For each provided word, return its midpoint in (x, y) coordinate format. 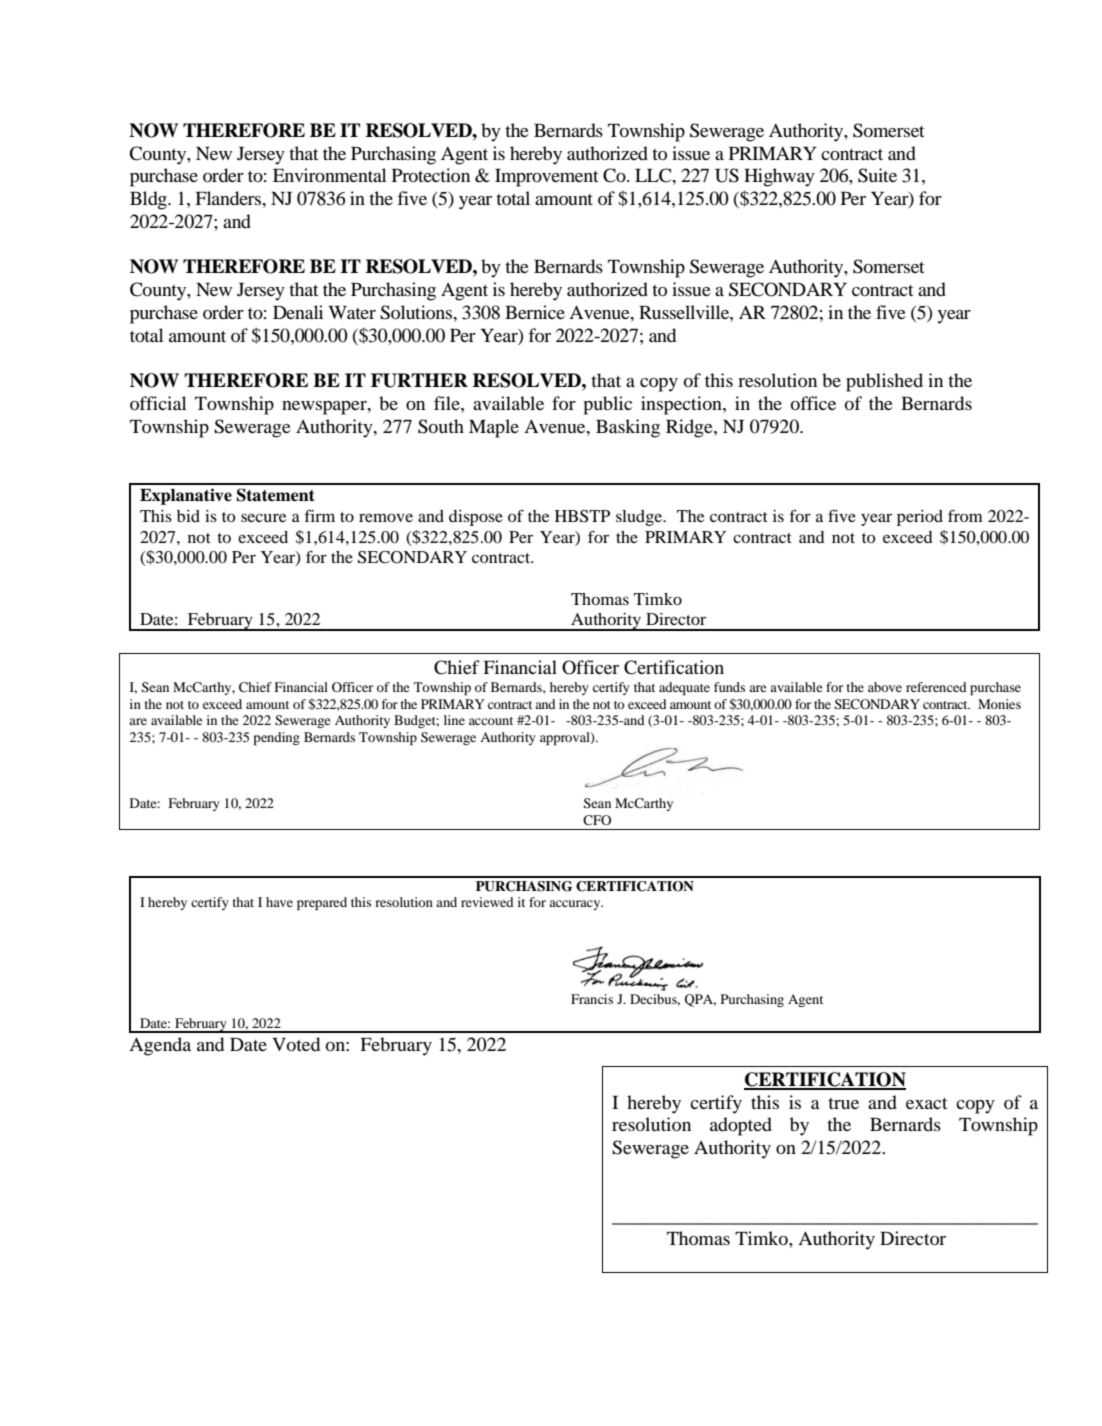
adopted (741, 1126)
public (607, 405)
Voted (296, 1044)
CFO (597, 820)
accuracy (576, 905)
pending (276, 738)
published (884, 382)
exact (926, 1103)
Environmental (329, 175)
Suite (877, 175)
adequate (684, 688)
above (885, 687)
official (158, 403)
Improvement (546, 178)
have (279, 902)
